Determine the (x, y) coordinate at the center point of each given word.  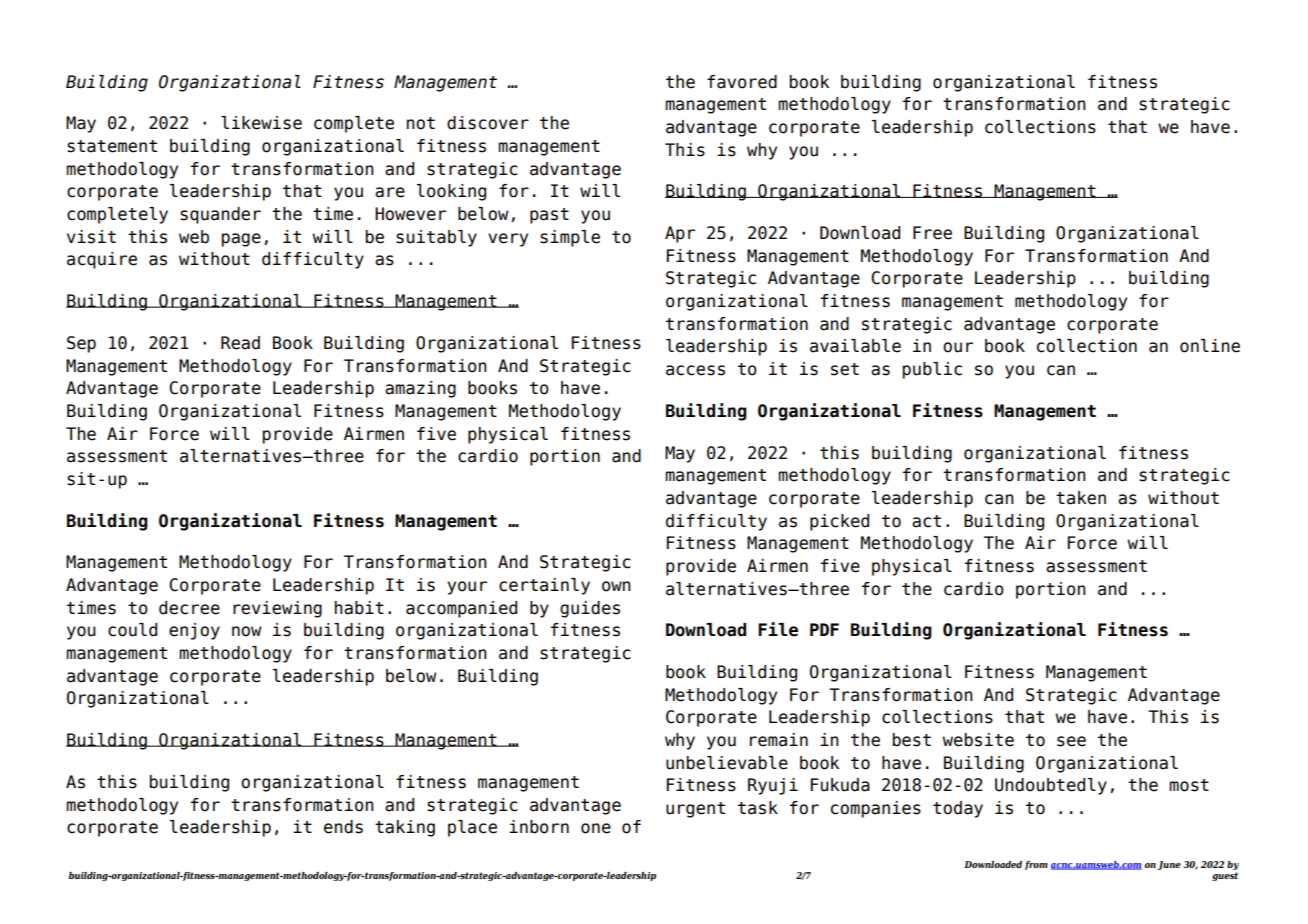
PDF (824, 629)
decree (189, 608)
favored (742, 82)
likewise (261, 123)
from (1036, 865)
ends (343, 827)
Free (932, 233)
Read (240, 343)
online (1210, 346)
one (596, 828)
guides (590, 609)
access (695, 370)
